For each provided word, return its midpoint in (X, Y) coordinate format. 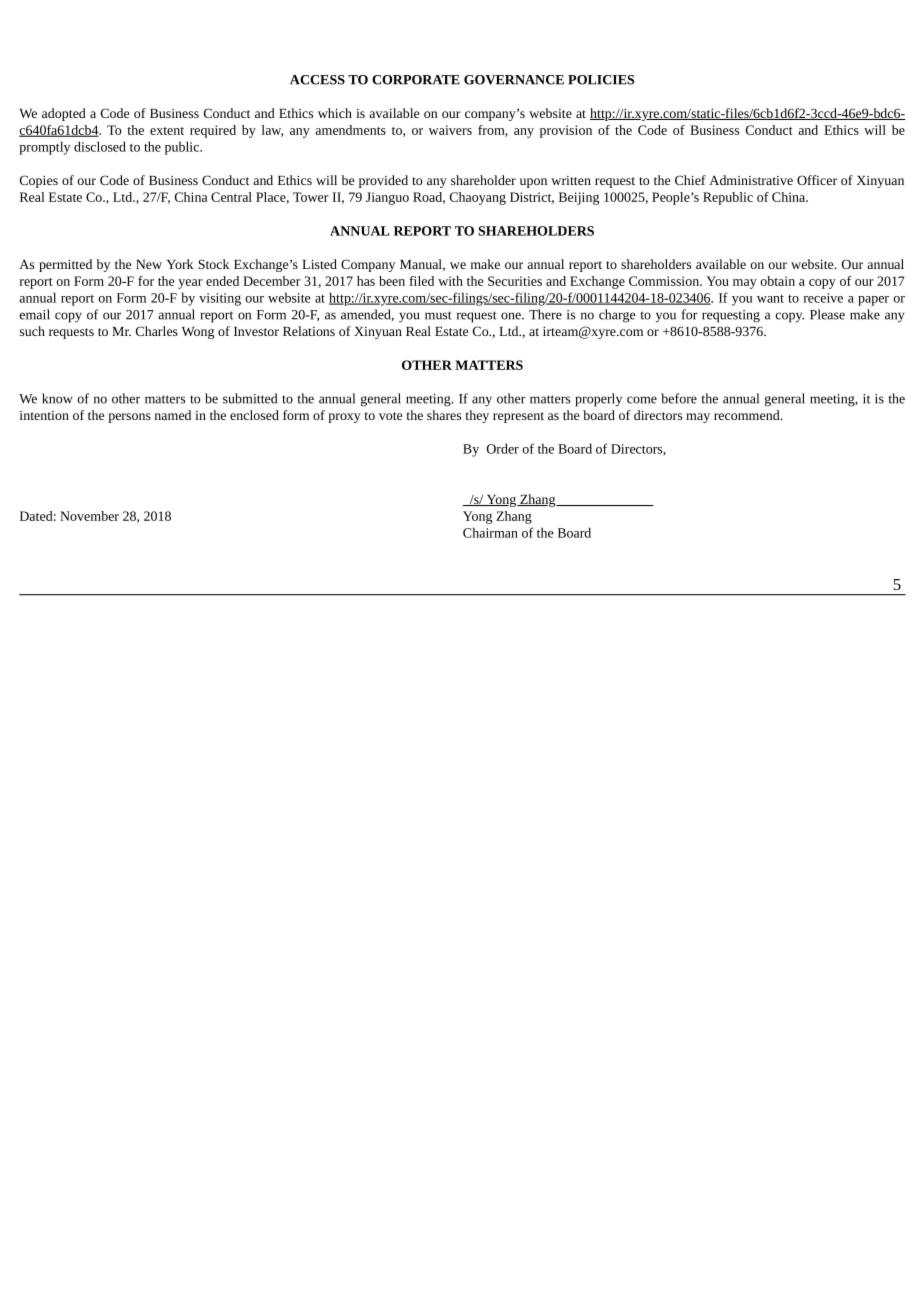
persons (129, 418)
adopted (64, 114)
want (770, 299)
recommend (748, 415)
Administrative (751, 180)
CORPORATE (416, 80)
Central (231, 197)
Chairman (490, 532)
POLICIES (601, 80)
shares (444, 415)
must (438, 315)
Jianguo (387, 198)
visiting (220, 299)
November (89, 516)
